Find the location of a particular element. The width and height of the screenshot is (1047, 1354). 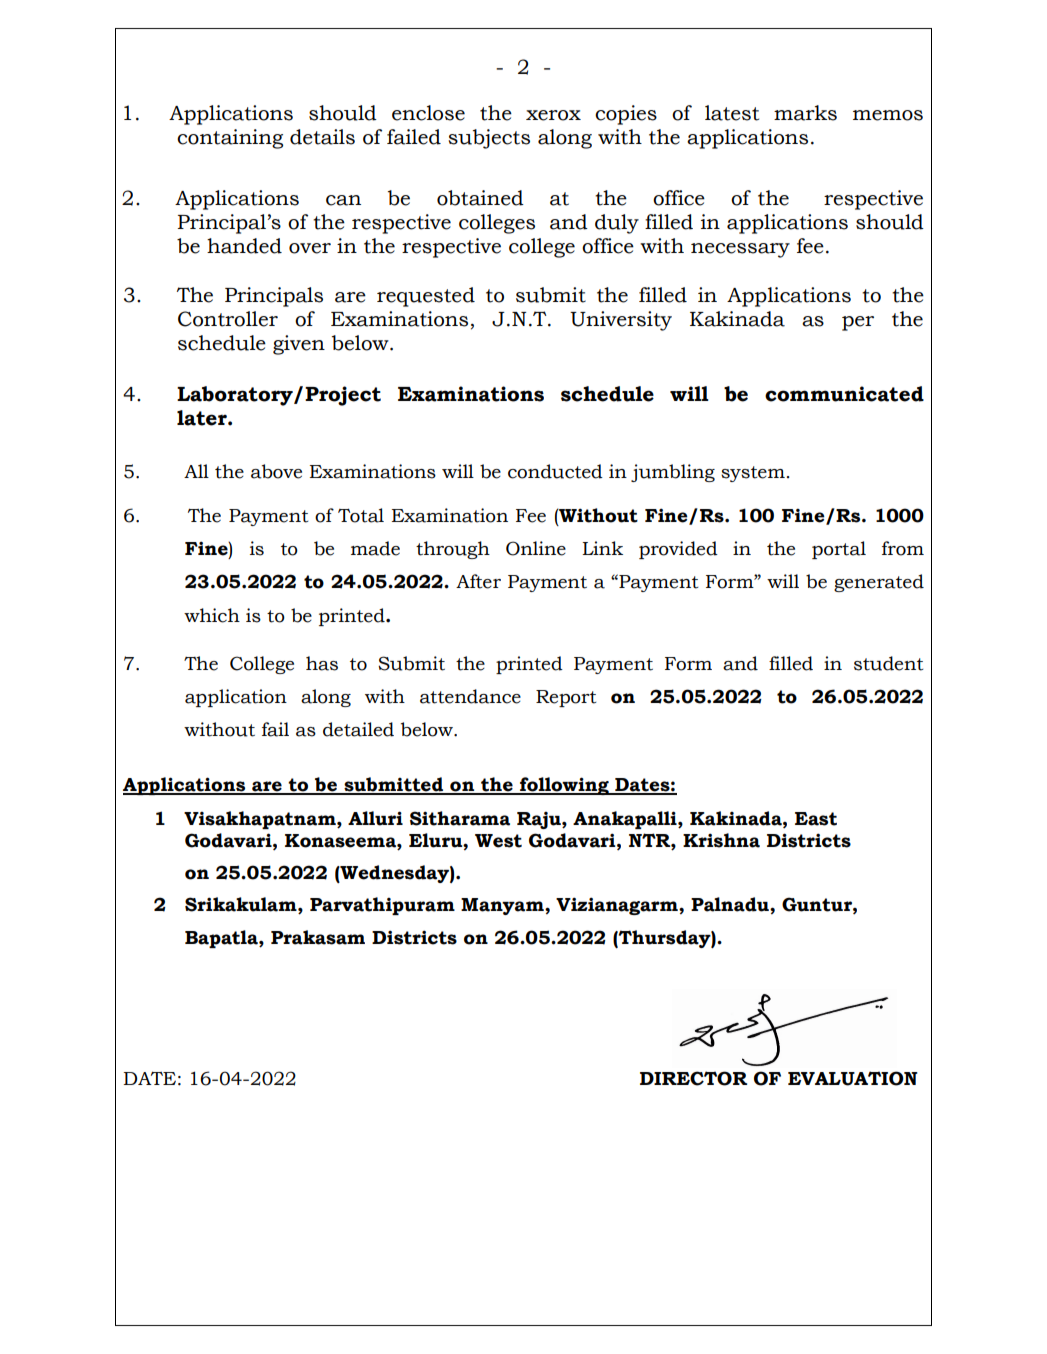

Online is located at coordinates (536, 548).
